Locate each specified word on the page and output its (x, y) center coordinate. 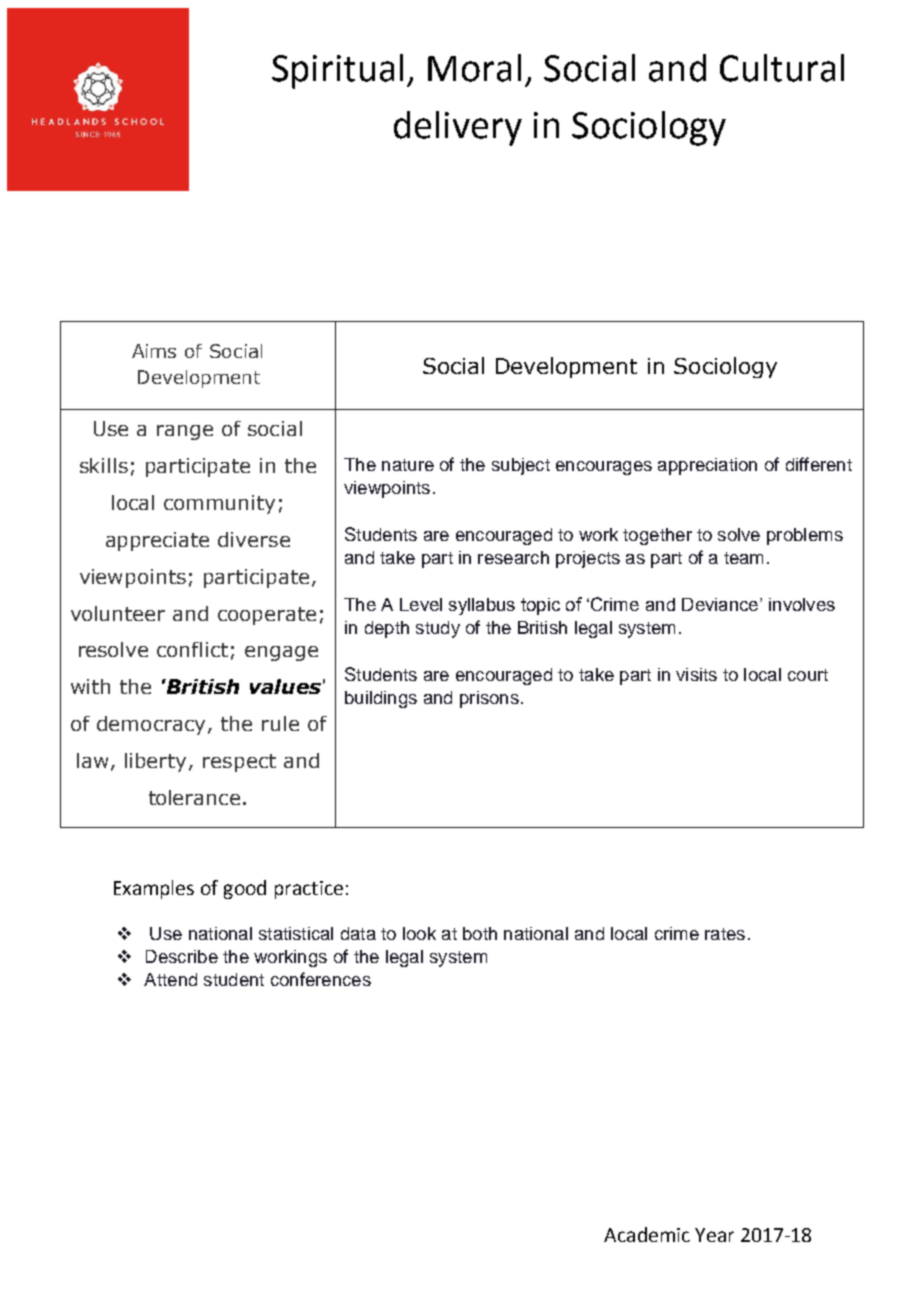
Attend (170, 979)
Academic (647, 1234)
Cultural (782, 68)
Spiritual (337, 71)
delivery (458, 128)
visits (696, 674)
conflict (192, 649)
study (438, 629)
